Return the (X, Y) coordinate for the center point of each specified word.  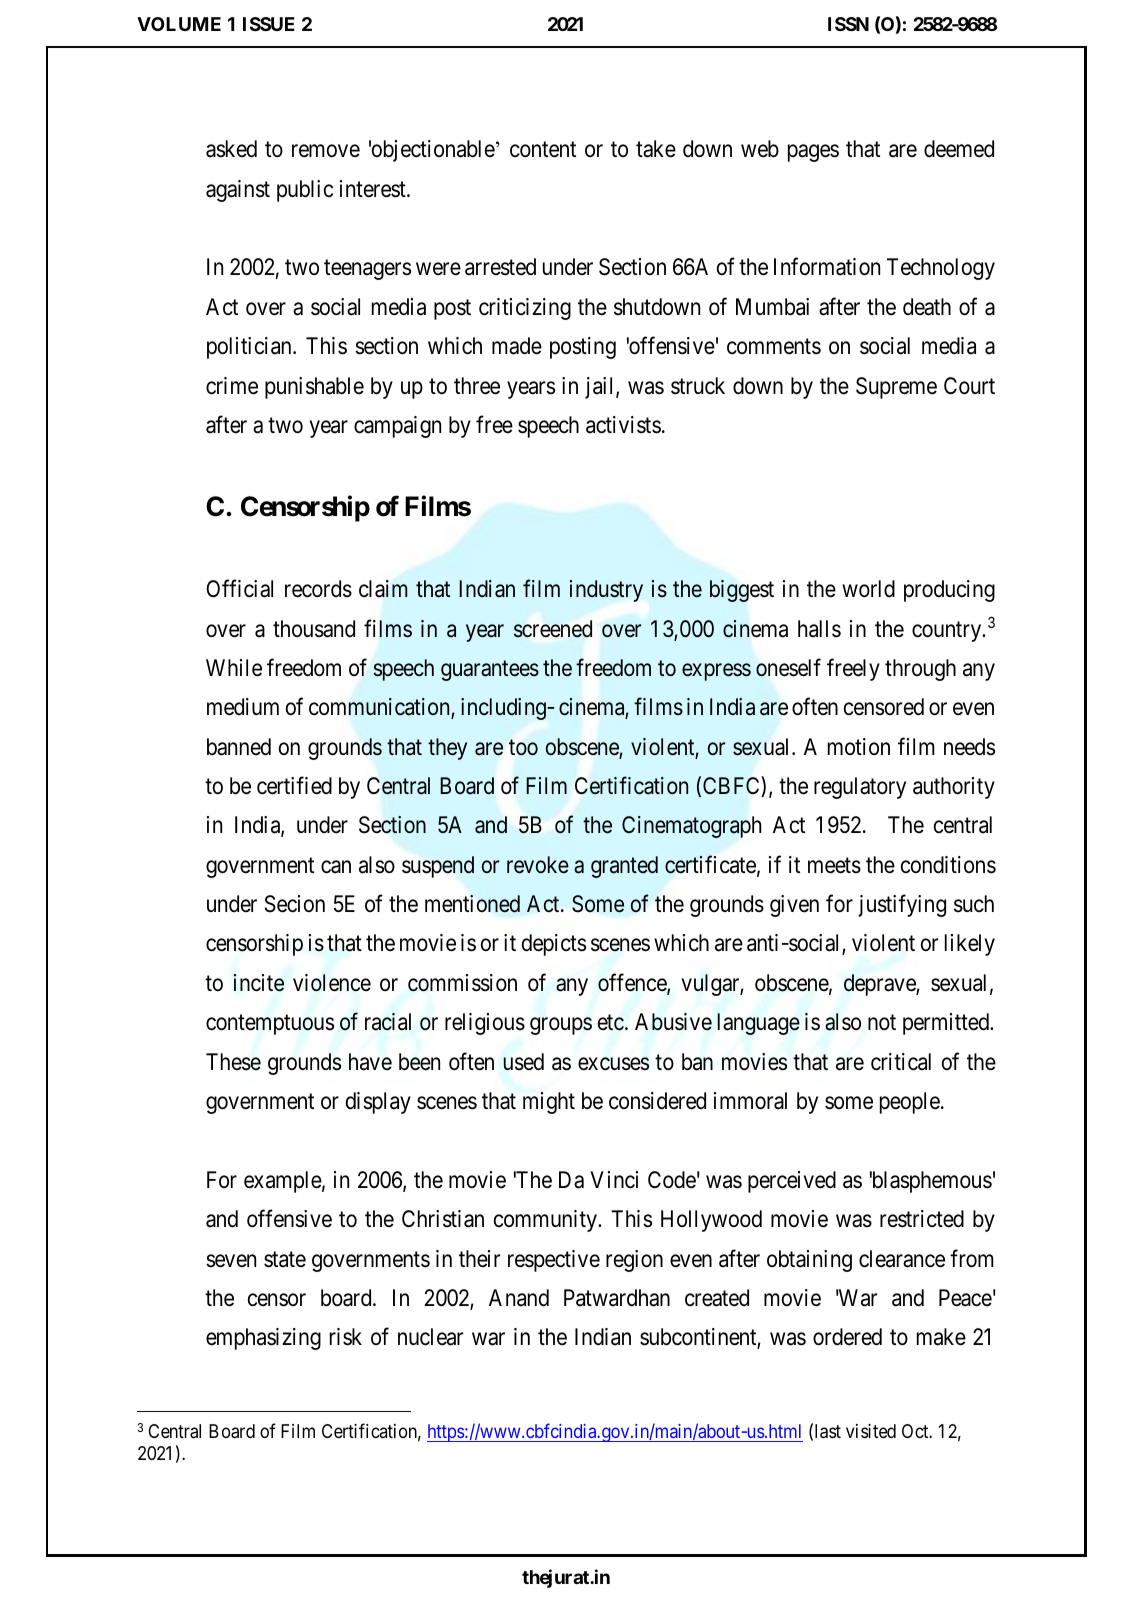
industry (606, 591)
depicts (554, 945)
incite (259, 983)
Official (239, 589)
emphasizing (263, 1339)
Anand (519, 1298)
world (868, 589)
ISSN (848, 24)
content (543, 150)
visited (871, 1431)
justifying (902, 906)
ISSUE (269, 24)
